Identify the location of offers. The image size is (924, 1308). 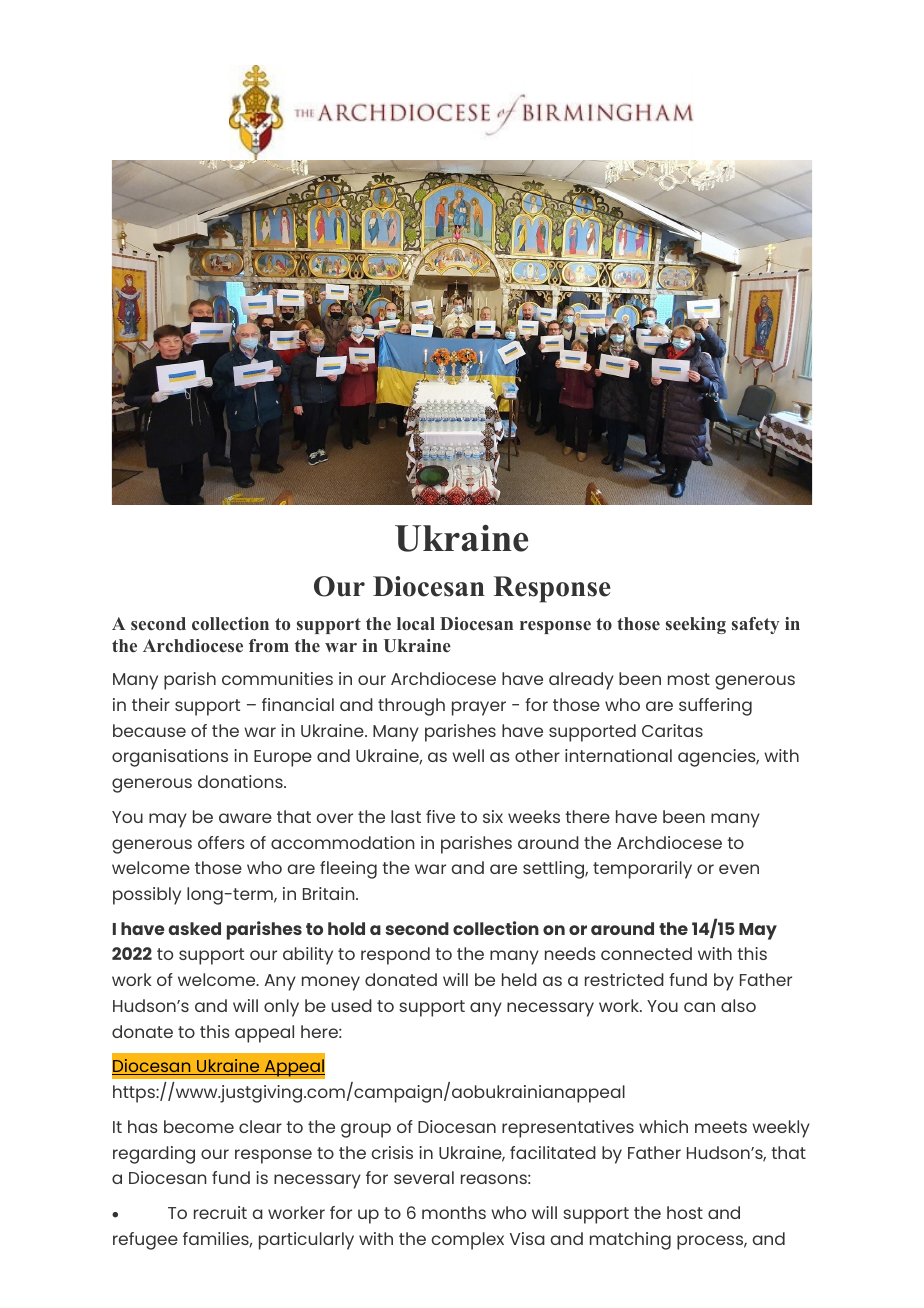
(221, 842).
